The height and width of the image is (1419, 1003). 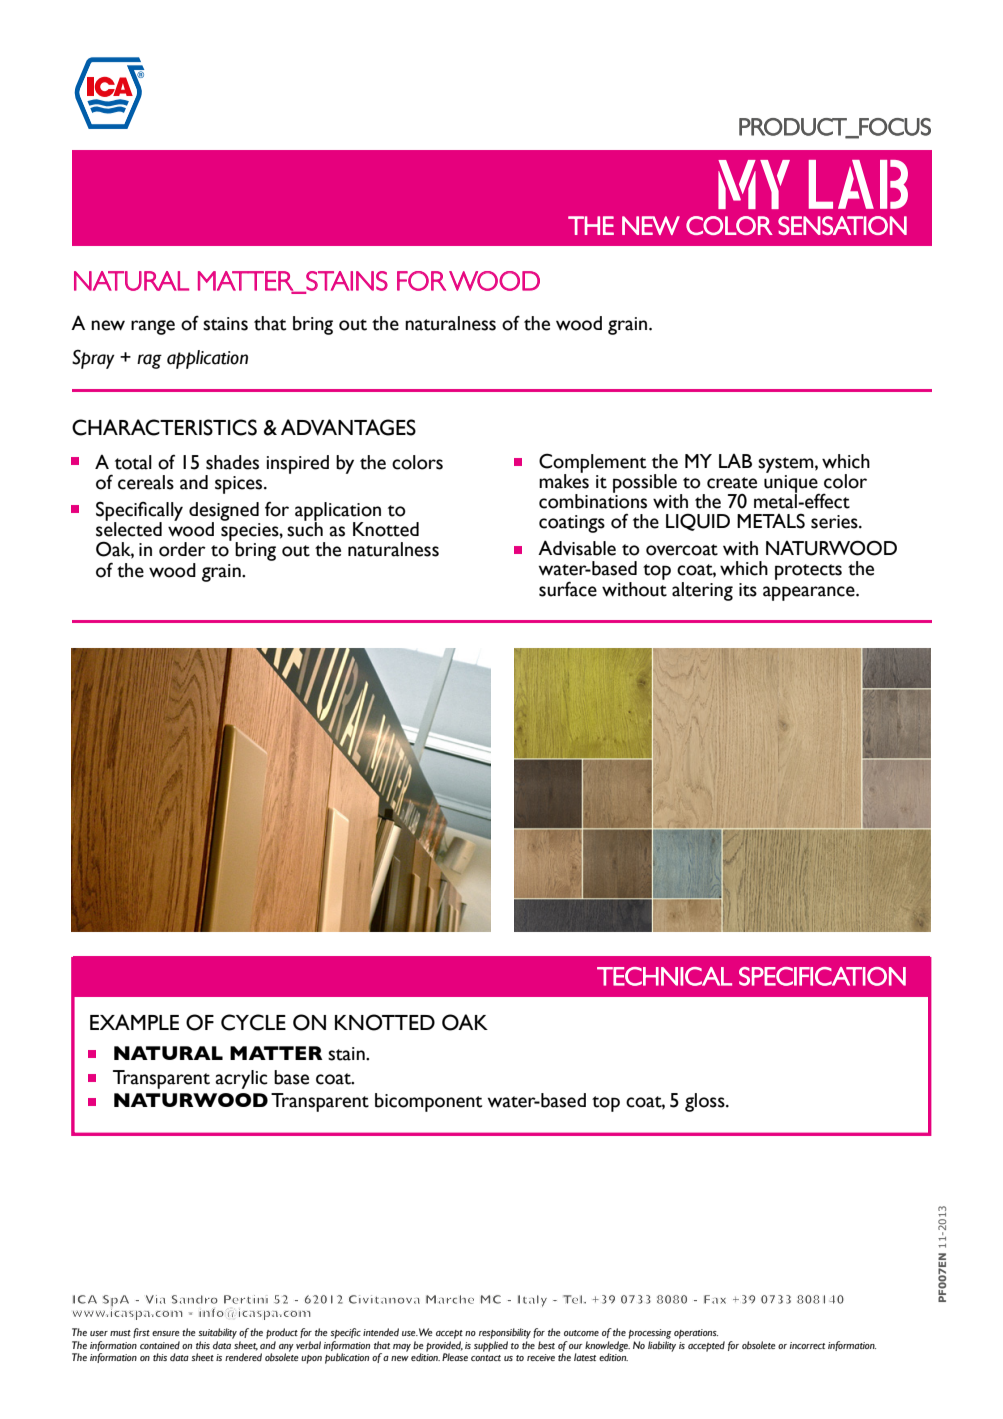 I want to click on LIQUID, so click(x=698, y=522).
